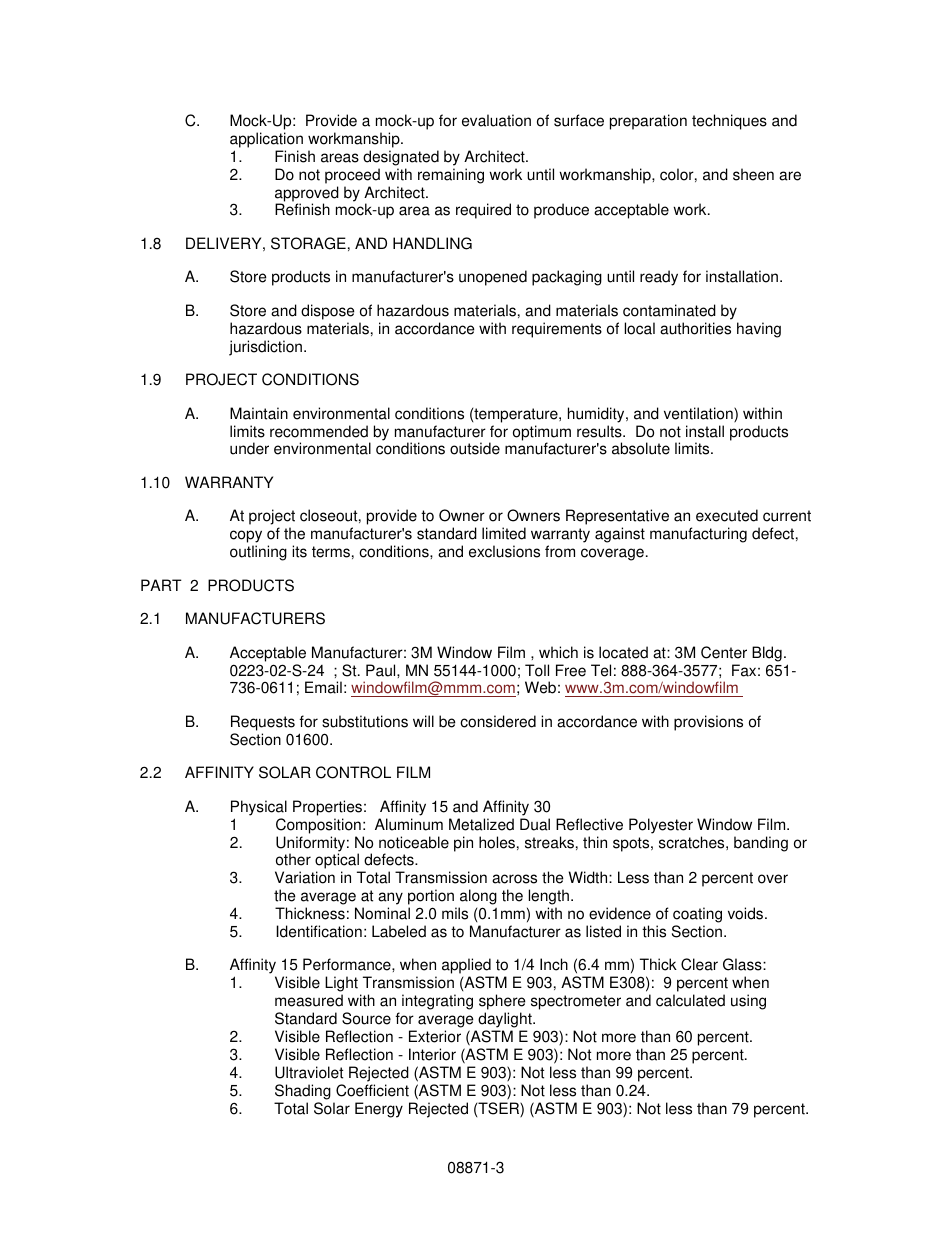 This screenshot has width=952, height=1233. What do you see at coordinates (303, 1092) in the screenshot?
I see `Shading` at bounding box center [303, 1092].
